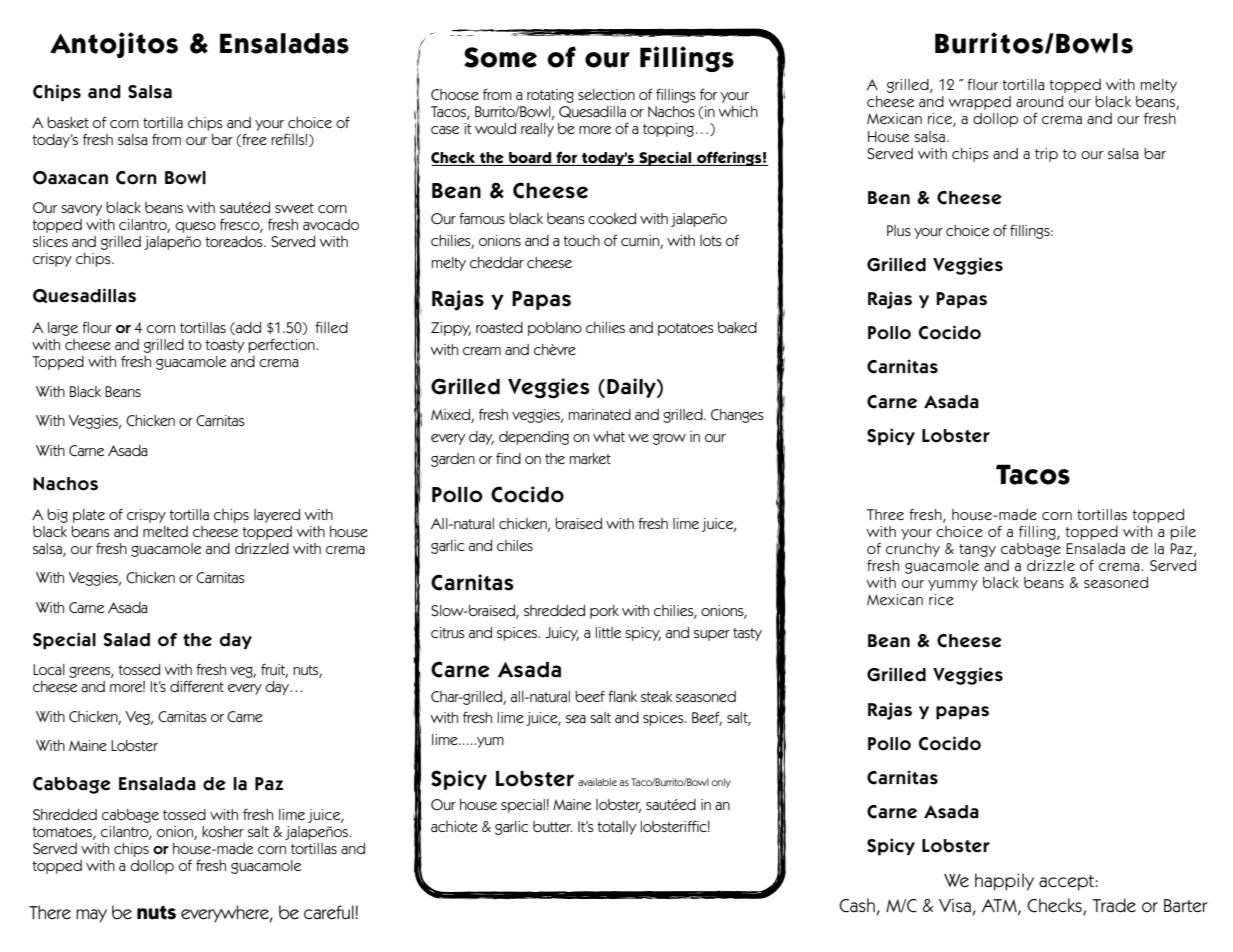  What do you see at coordinates (606, 94) in the screenshot?
I see `selection` at bounding box center [606, 94].
